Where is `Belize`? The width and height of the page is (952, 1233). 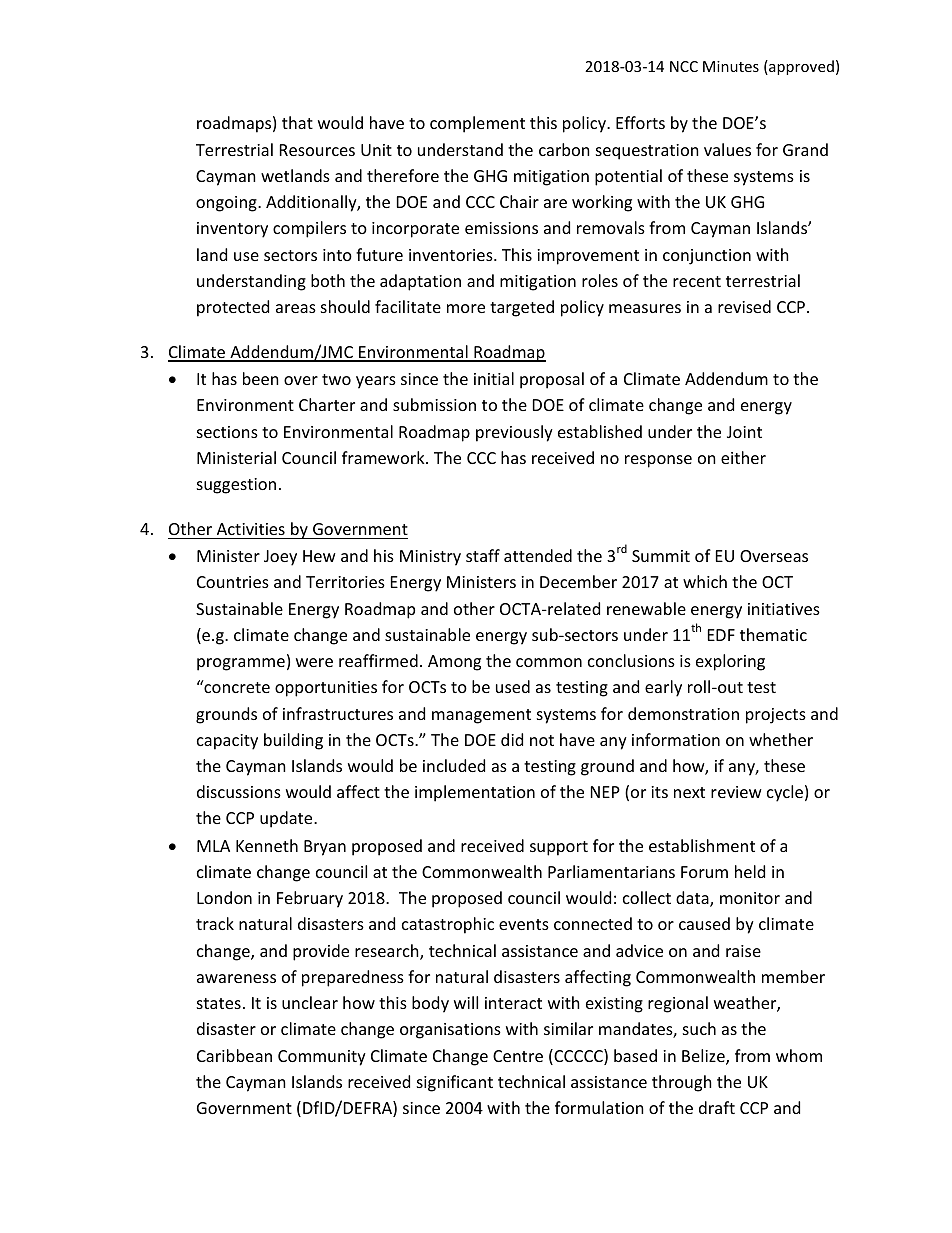 Belize is located at coordinates (704, 1057).
